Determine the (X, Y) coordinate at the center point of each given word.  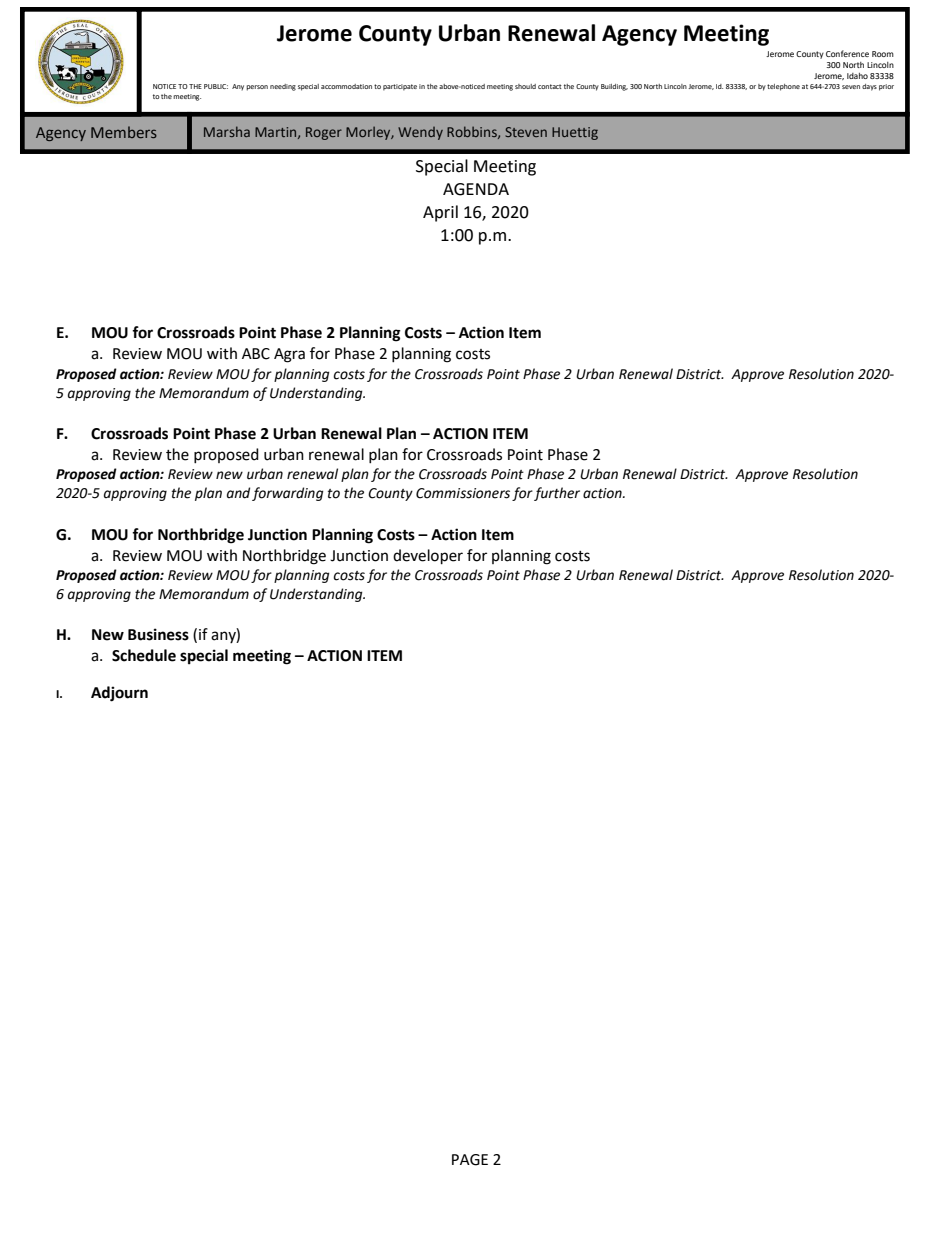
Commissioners (463, 493)
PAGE (470, 1160)
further (557, 494)
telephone (783, 87)
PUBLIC (216, 86)
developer (428, 557)
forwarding (287, 494)
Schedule (144, 655)
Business (158, 634)
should (525, 86)
